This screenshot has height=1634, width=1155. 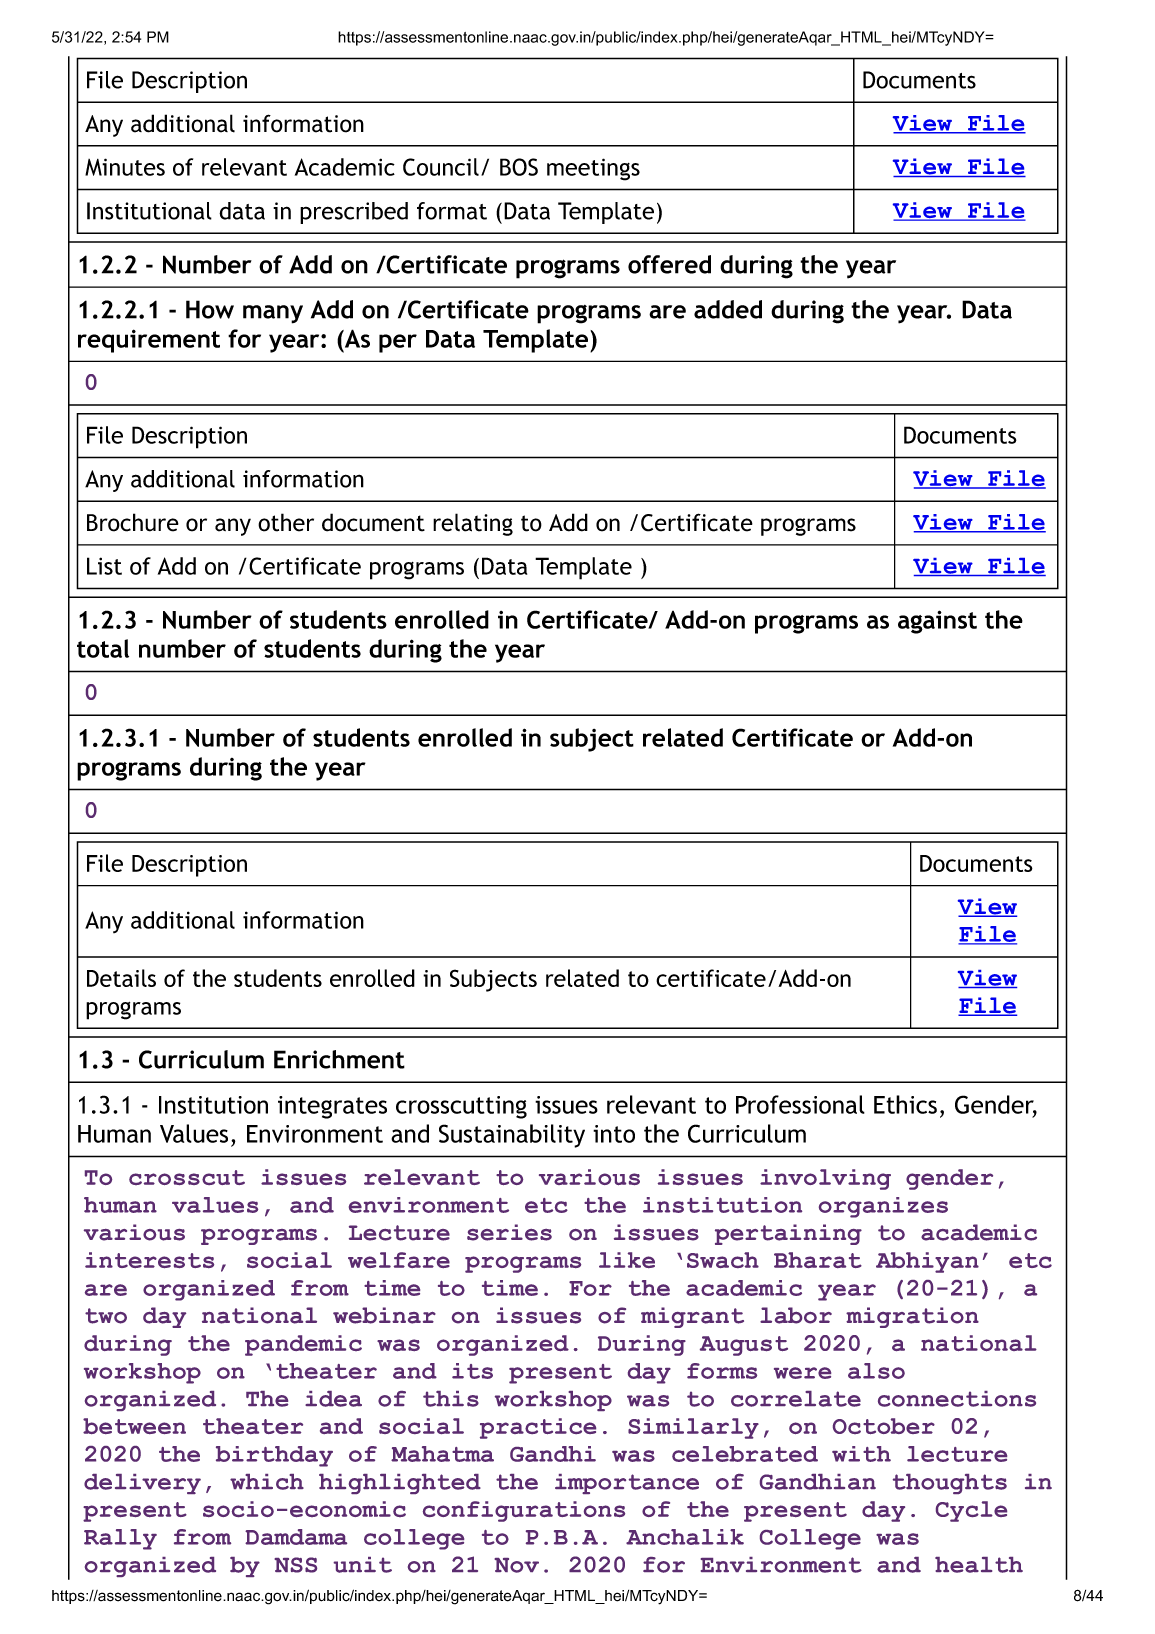 What do you see at coordinates (524, 1511) in the screenshot?
I see `configurations` at bounding box center [524, 1511].
